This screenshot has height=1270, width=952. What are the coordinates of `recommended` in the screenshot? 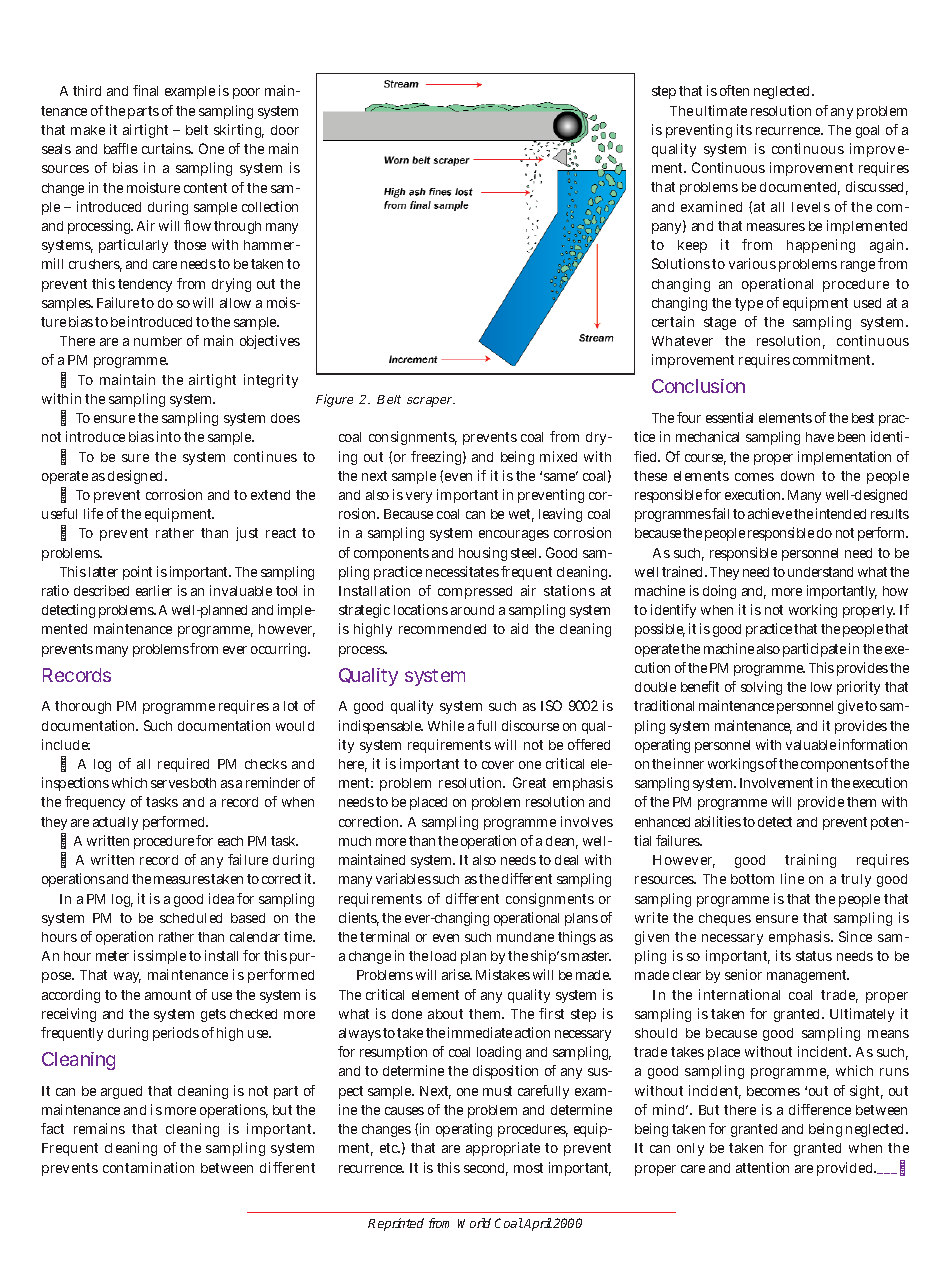 It's located at (442, 629).
